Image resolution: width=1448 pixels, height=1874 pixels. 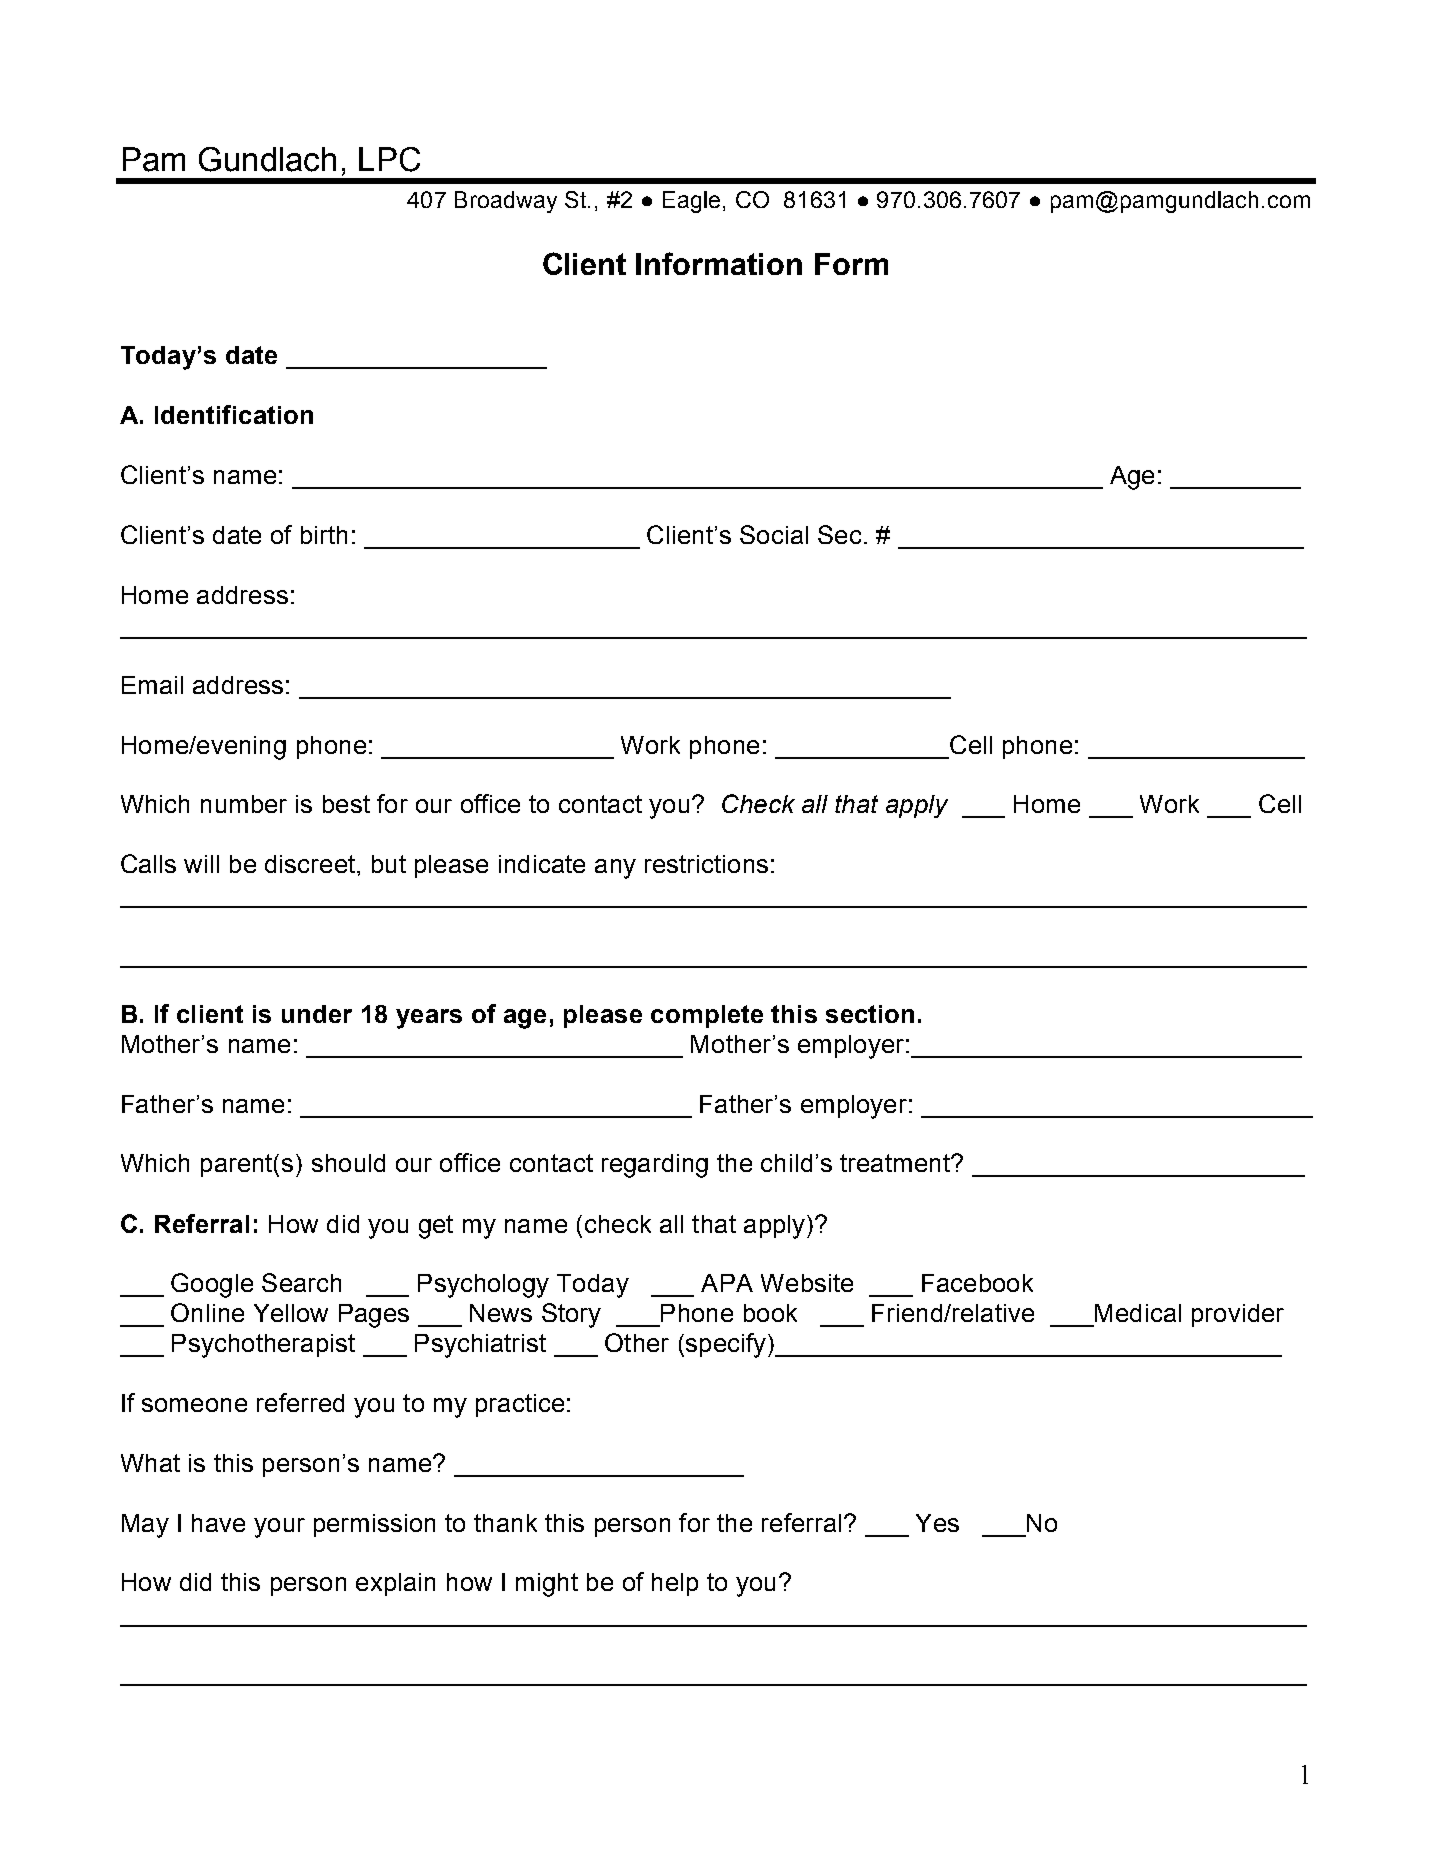 I want to click on Social, so click(x=774, y=534).
